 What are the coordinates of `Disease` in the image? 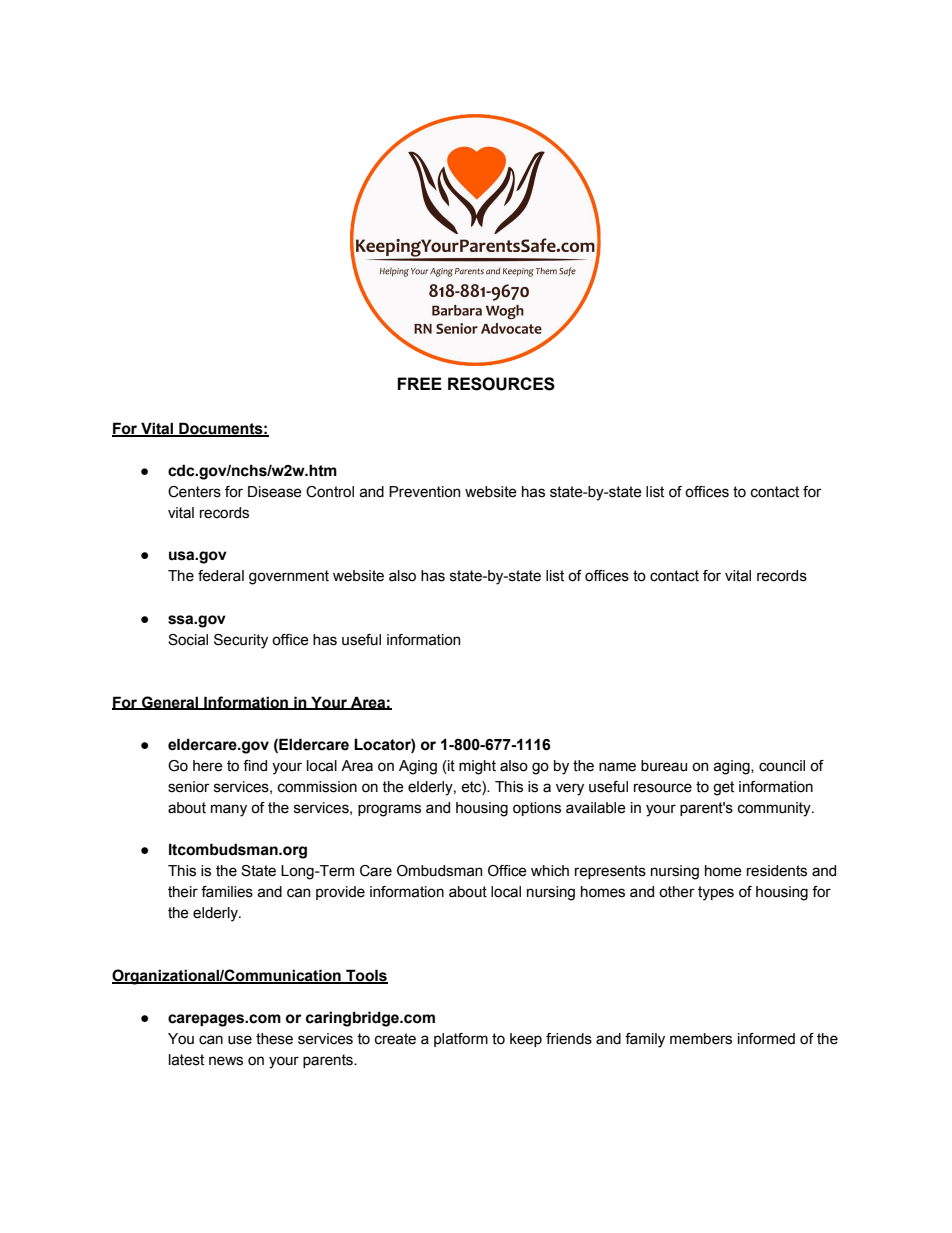 It's located at (275, 492).
